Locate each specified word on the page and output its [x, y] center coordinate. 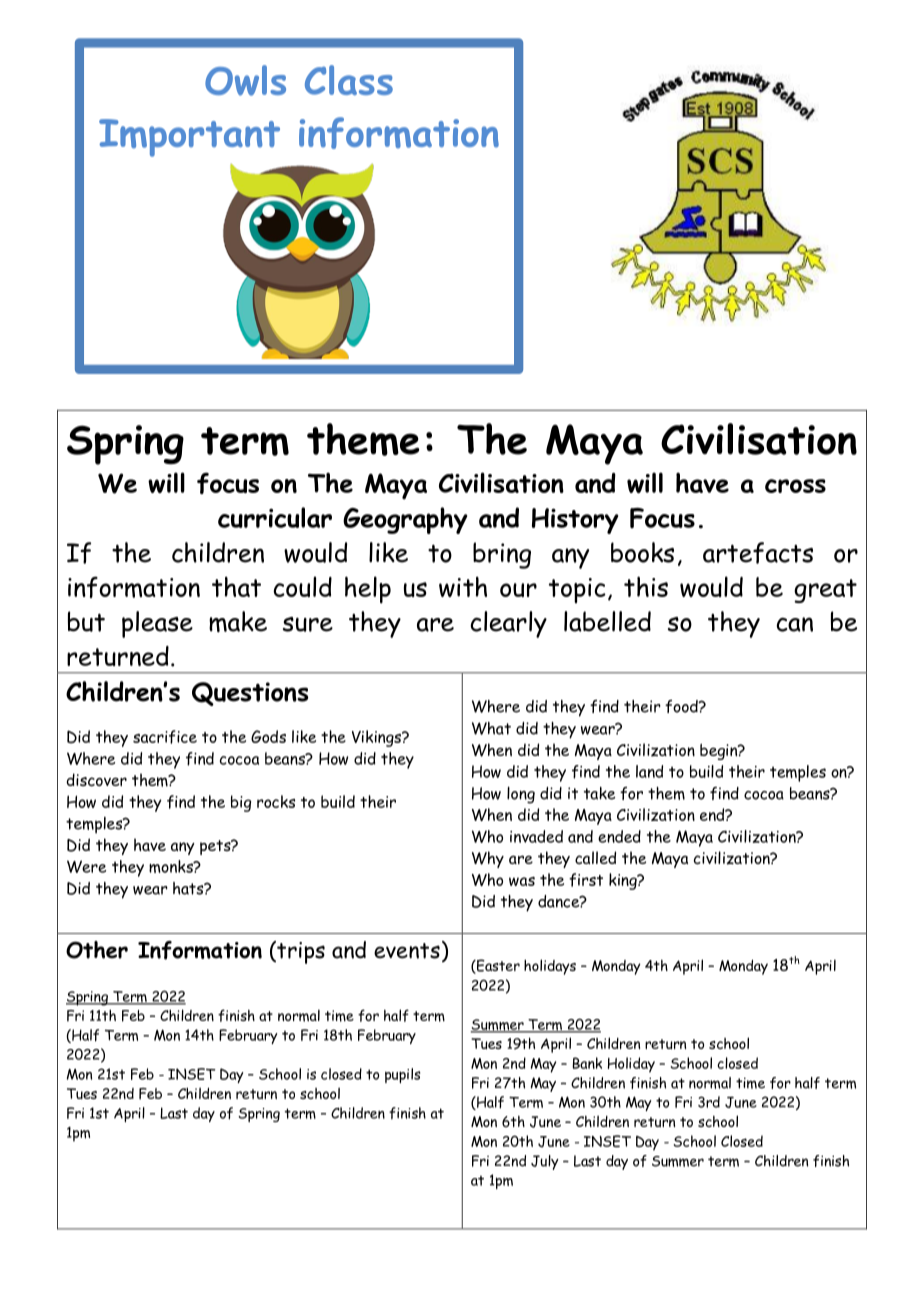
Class [349, 80]
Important [189, 138]
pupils [402, 1075]
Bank [587, 1063]
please [157, 624]
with [463, 586]
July [545, 1162]
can [795, 624]
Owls [245, 80]
